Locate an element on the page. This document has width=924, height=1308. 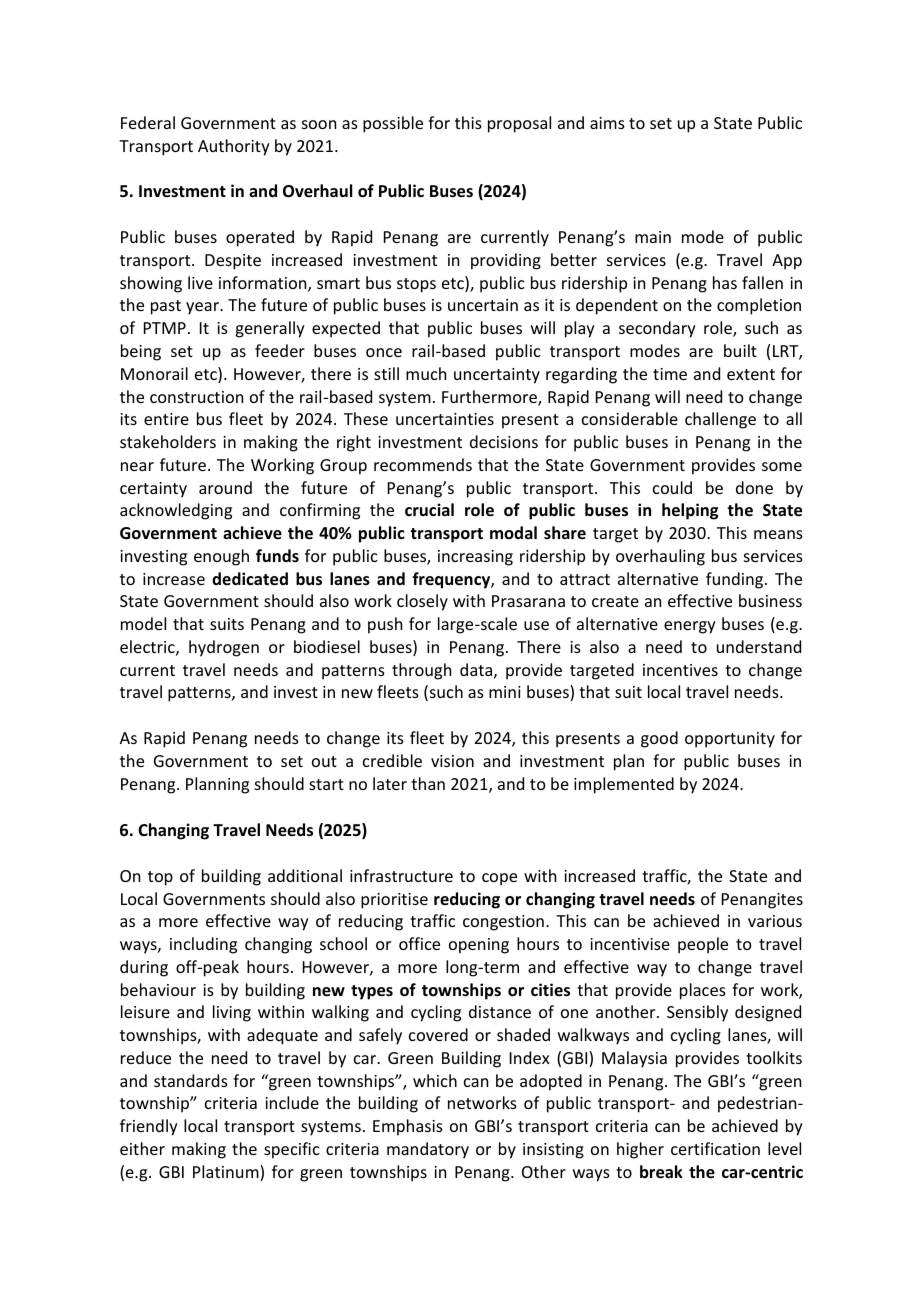
around is located at coordinates (225, 487).
